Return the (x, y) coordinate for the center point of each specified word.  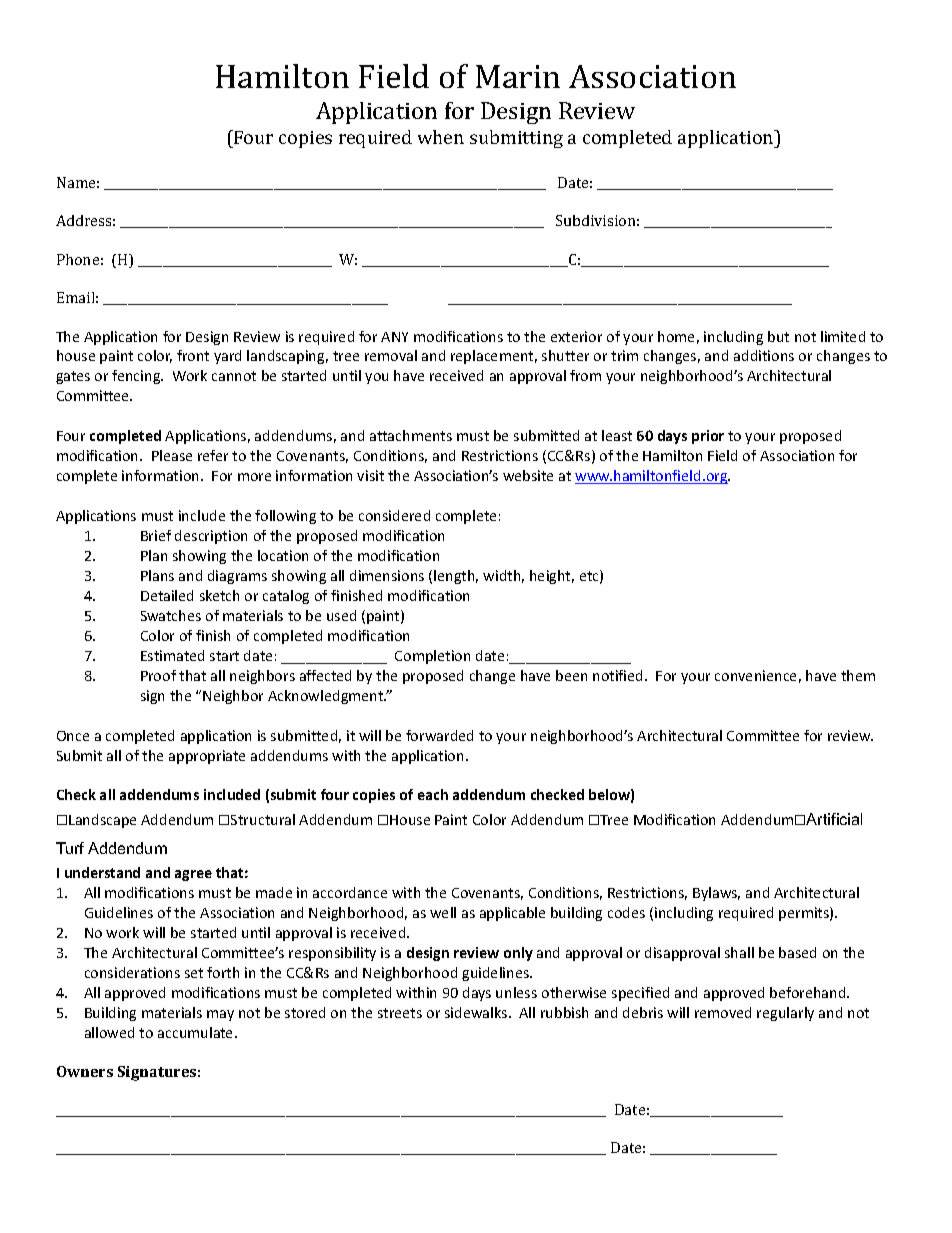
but (778, 336)
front (193, 355)
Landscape (102, 821)
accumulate (197, 1032)
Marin (518, 76)
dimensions (387, 575)
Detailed (167, 595)
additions (764, 355)
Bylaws (716, 894)
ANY (394, 337)
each (433, 794)
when (441, 137)
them (858, 675)
